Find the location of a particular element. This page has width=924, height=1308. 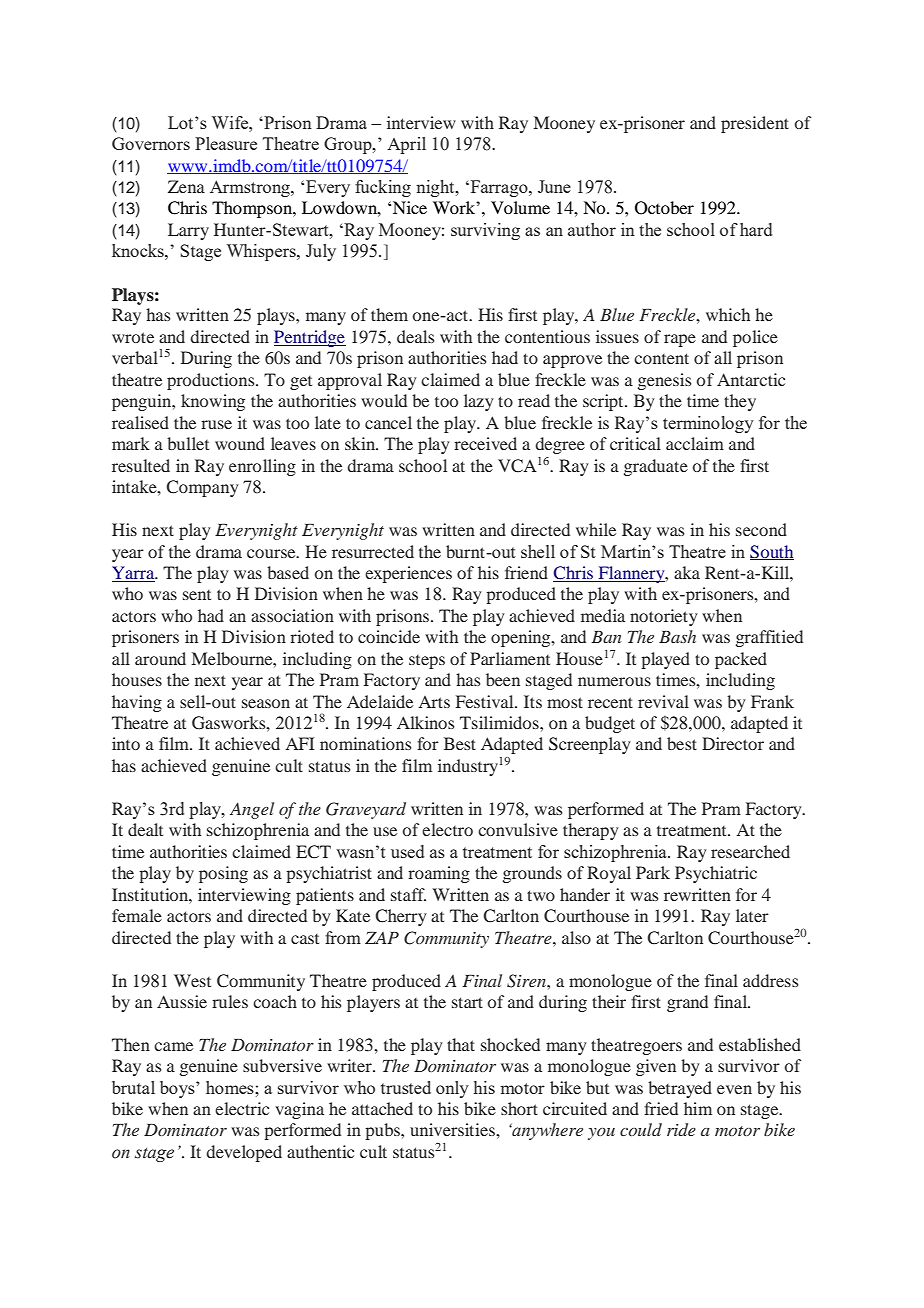

April is located at coordinates (406, 145).
